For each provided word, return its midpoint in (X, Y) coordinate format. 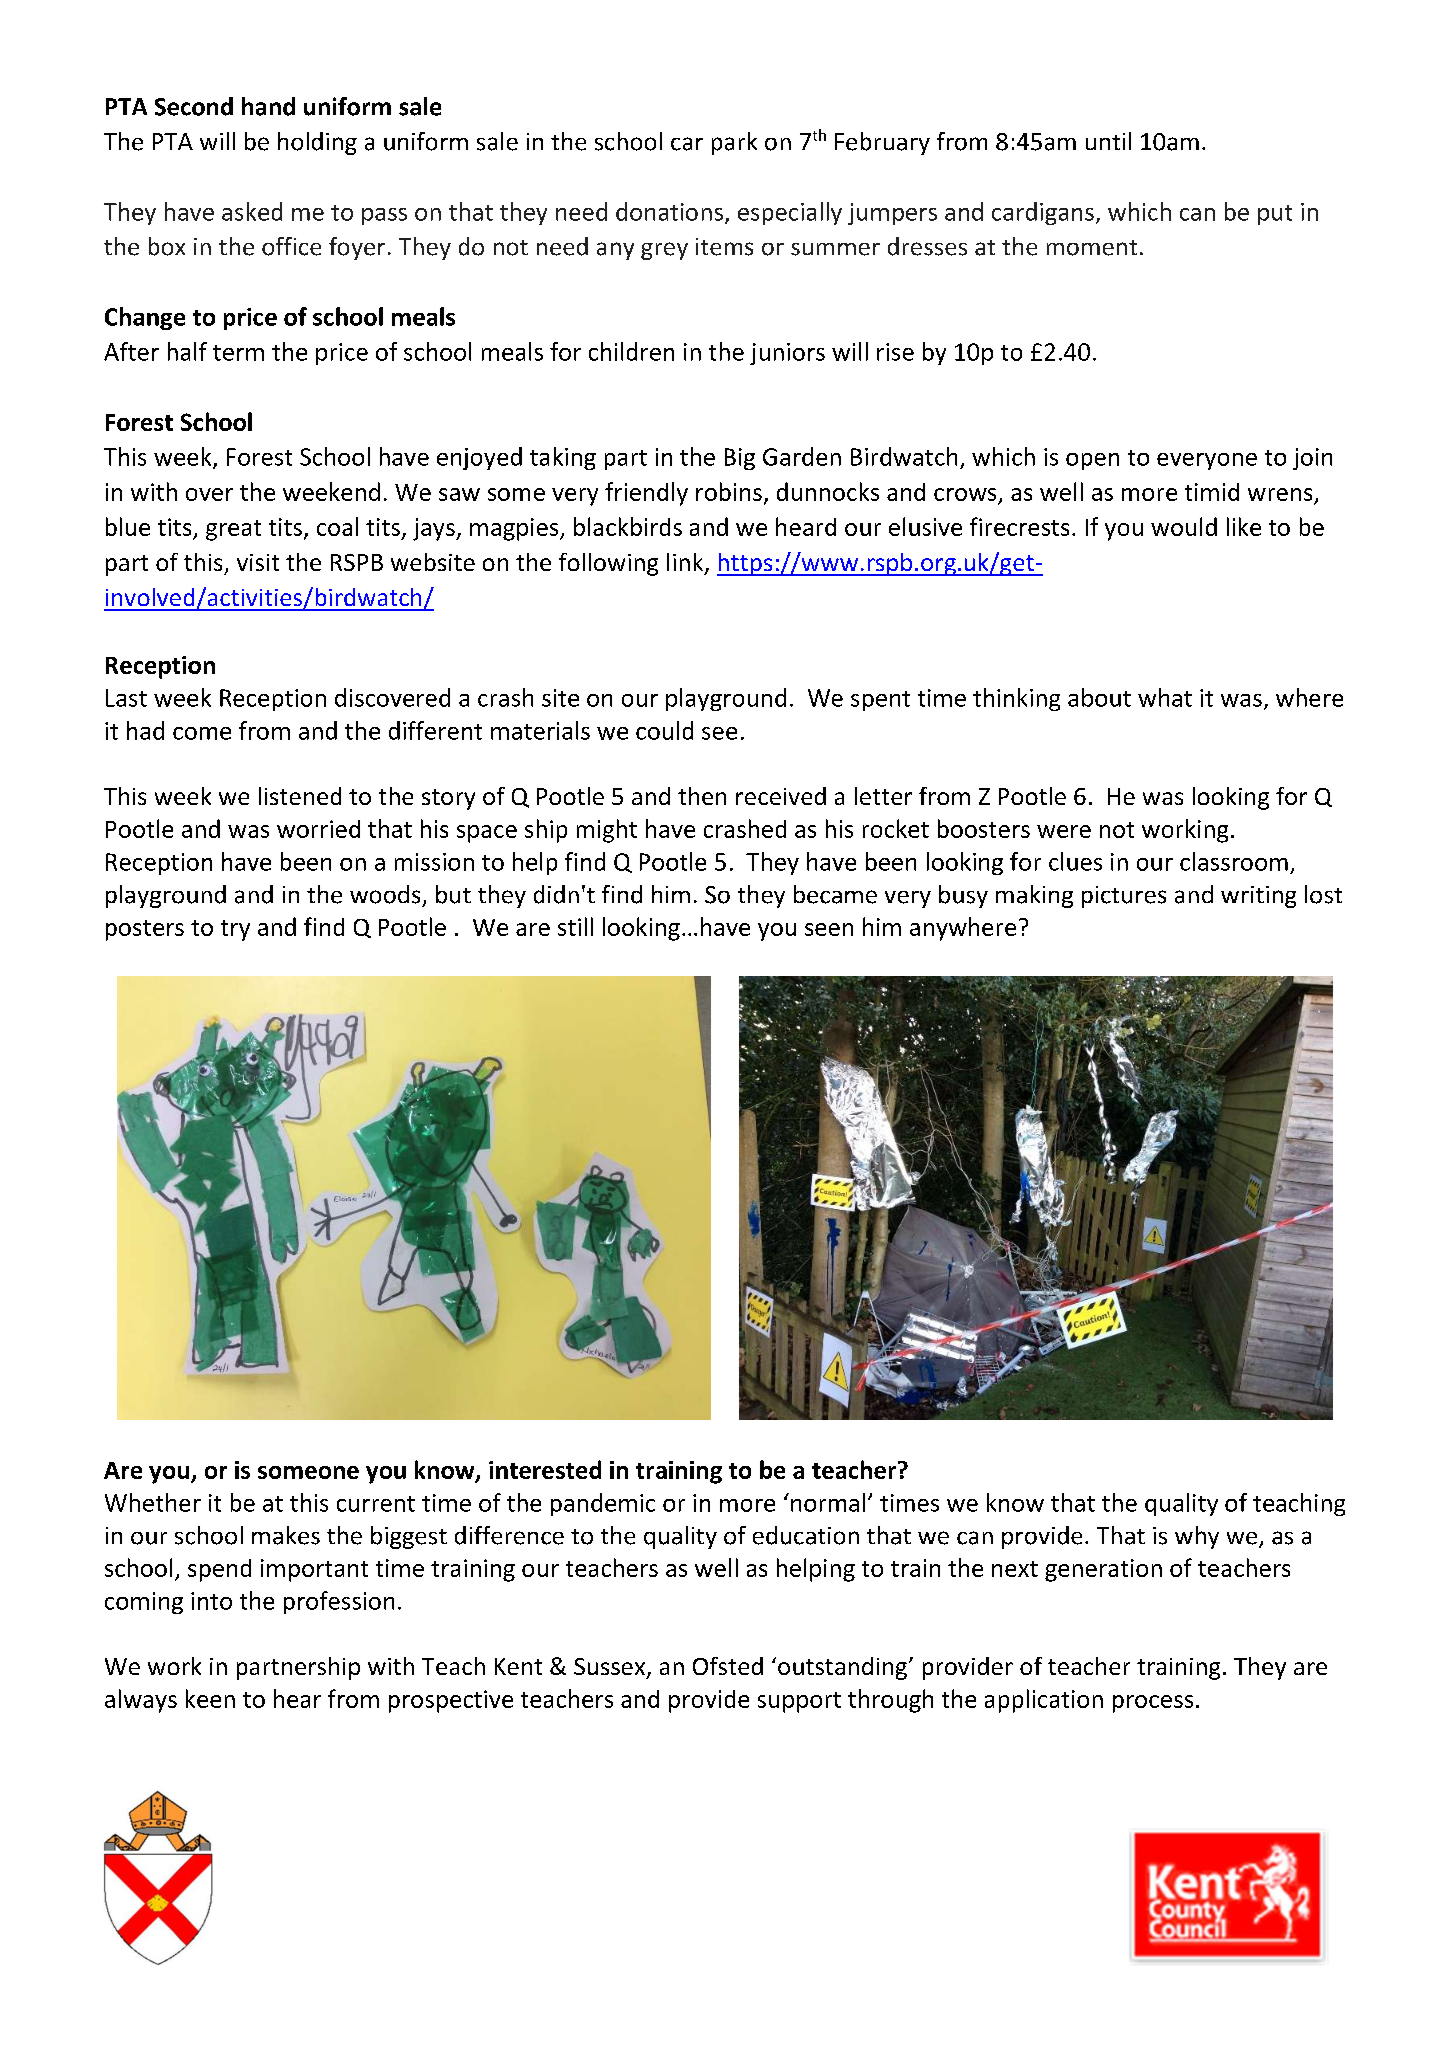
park (734, 143)
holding (317, 143)
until (1108, 141)
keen (210, 1698)
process (1153, 1704)
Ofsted (728, 1666)
